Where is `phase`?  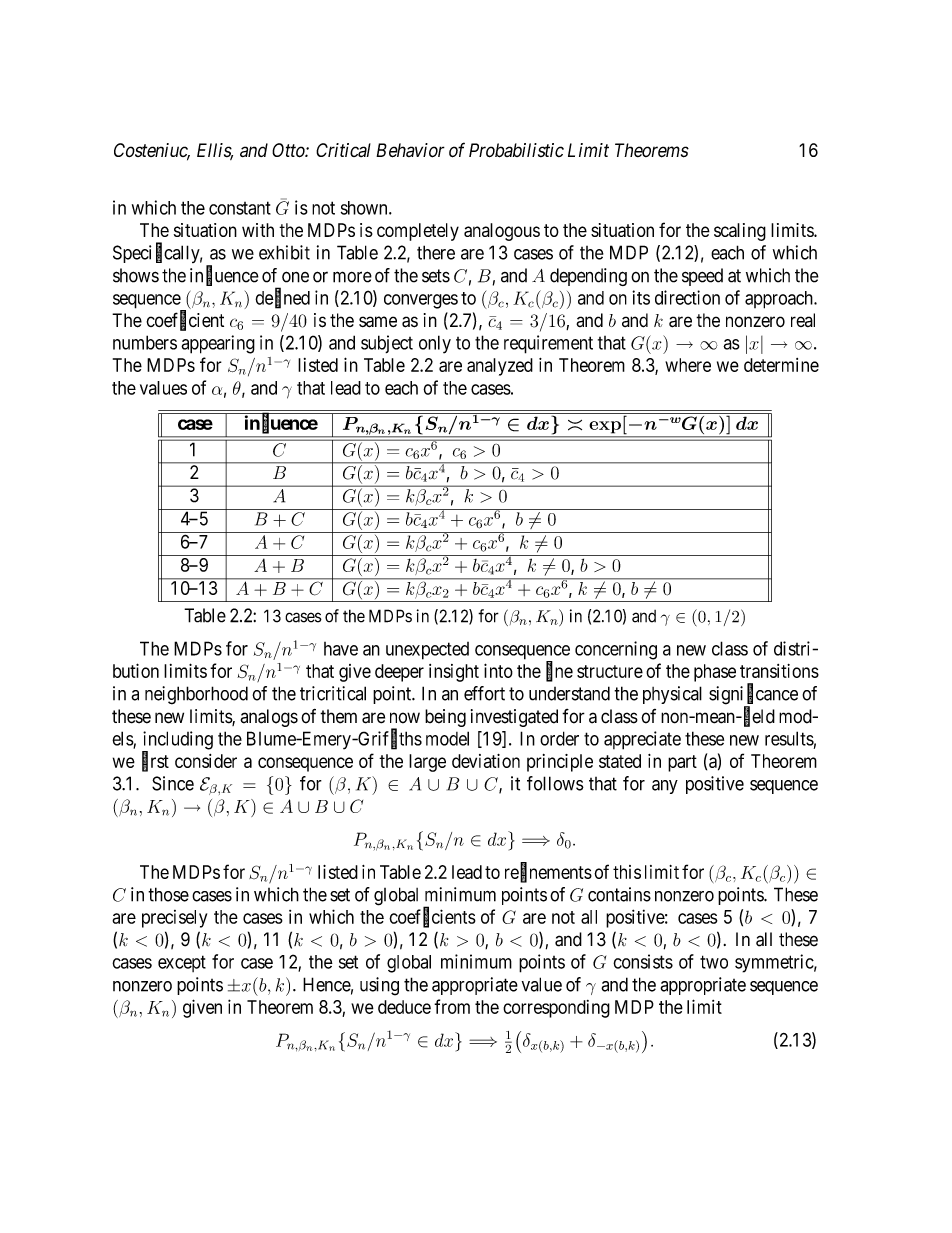
phase is located at coordinates (715, 673).
